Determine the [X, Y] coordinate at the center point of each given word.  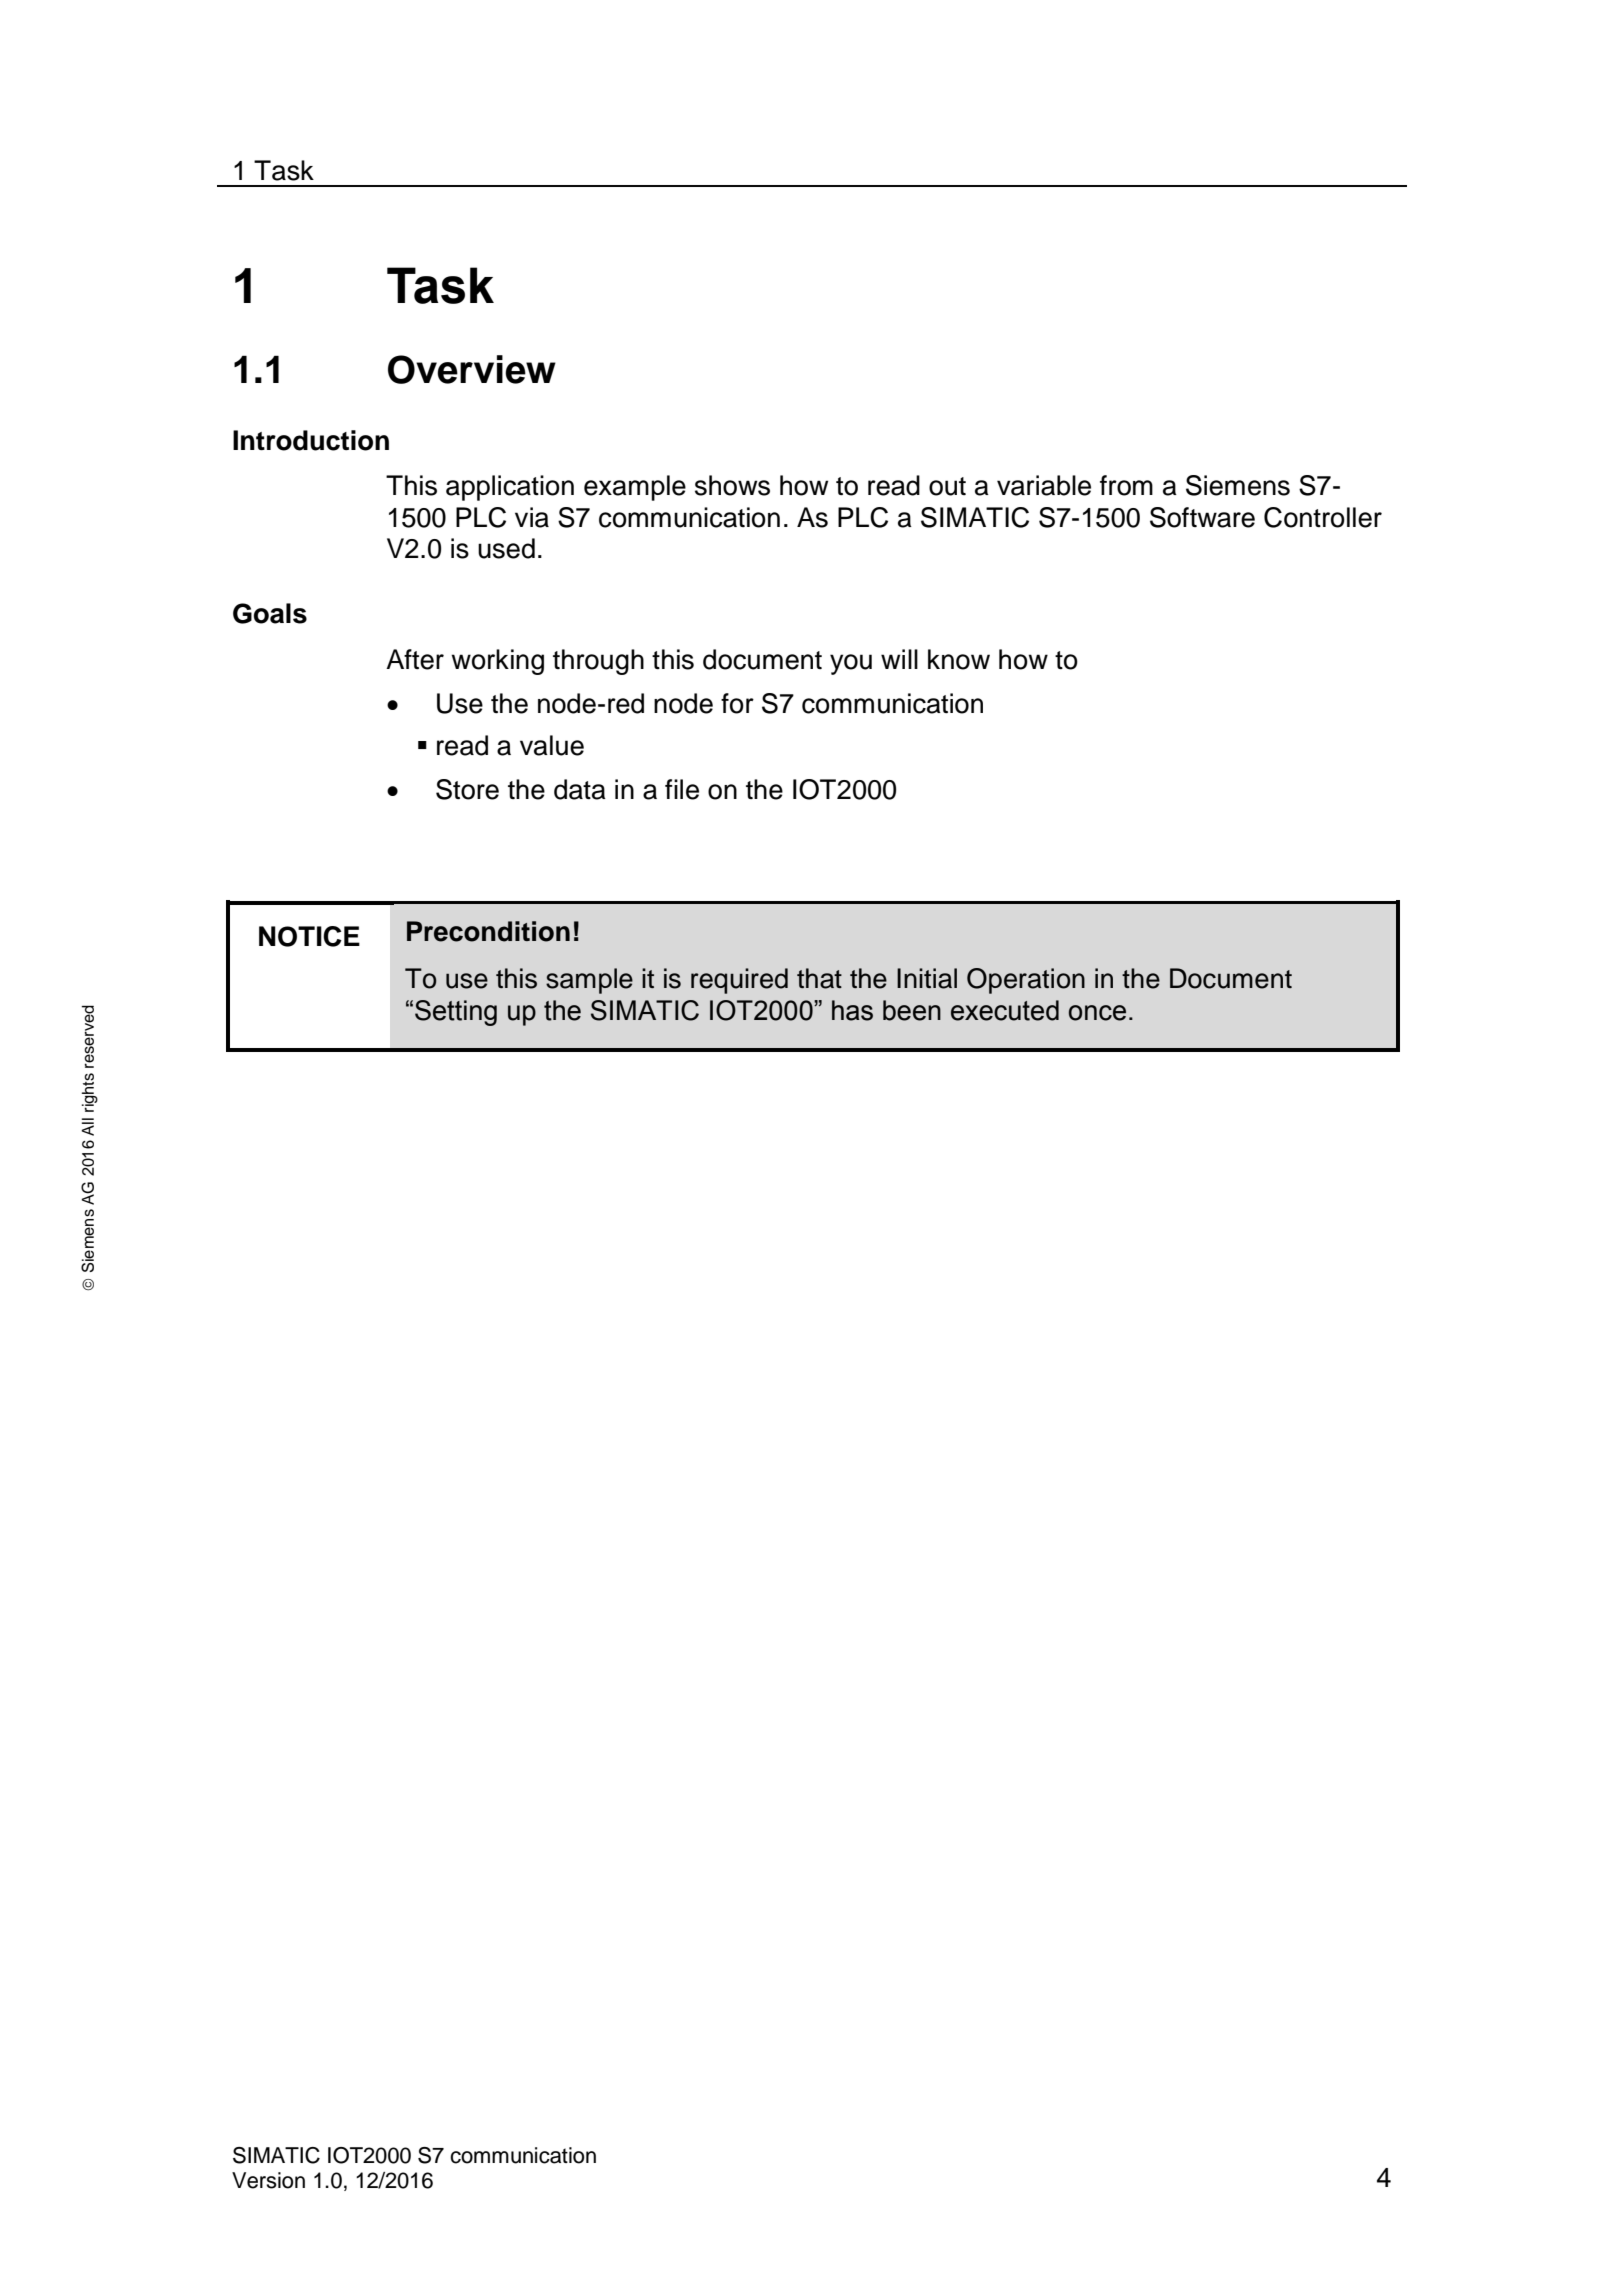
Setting [456, 1013]
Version [268, 2180]
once [1097, 1013]
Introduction [311, 440]
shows [732, 485]
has [852, 1010]
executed [1005, 1010]
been [912, 1010]
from [1126, 485]
